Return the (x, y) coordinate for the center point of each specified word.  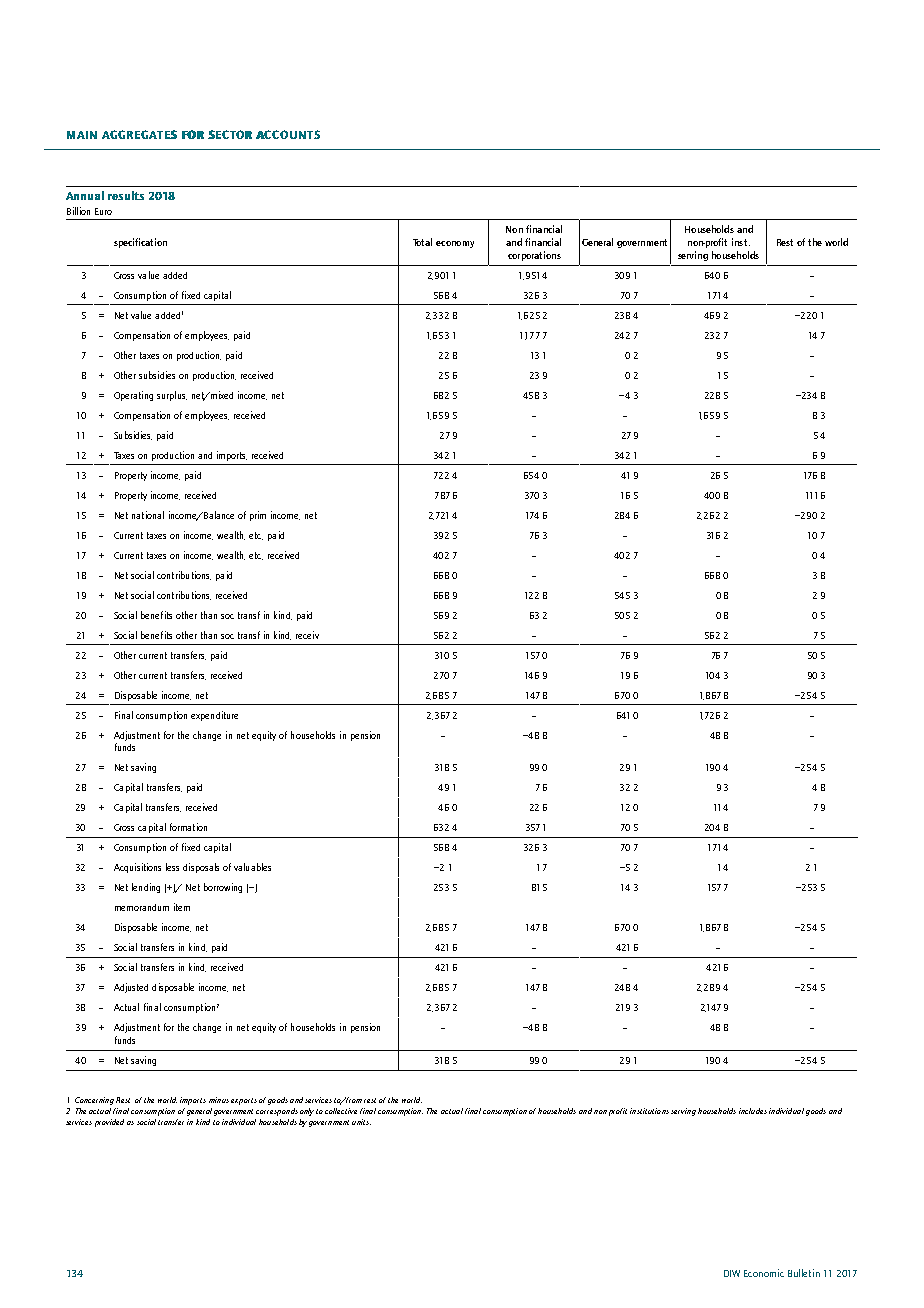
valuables (252, 867)
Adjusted (131, 988)
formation (188, 827)
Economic (764, 1273)
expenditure (214, 716)
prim (258, 516)
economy (455, 244)
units (361, 1122)
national (148, 515)
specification (140, 243)
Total (422, 242)
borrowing (223, 888)
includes (753, 1111)
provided (109, 1123)
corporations (534, 256)
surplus (172, 396)
